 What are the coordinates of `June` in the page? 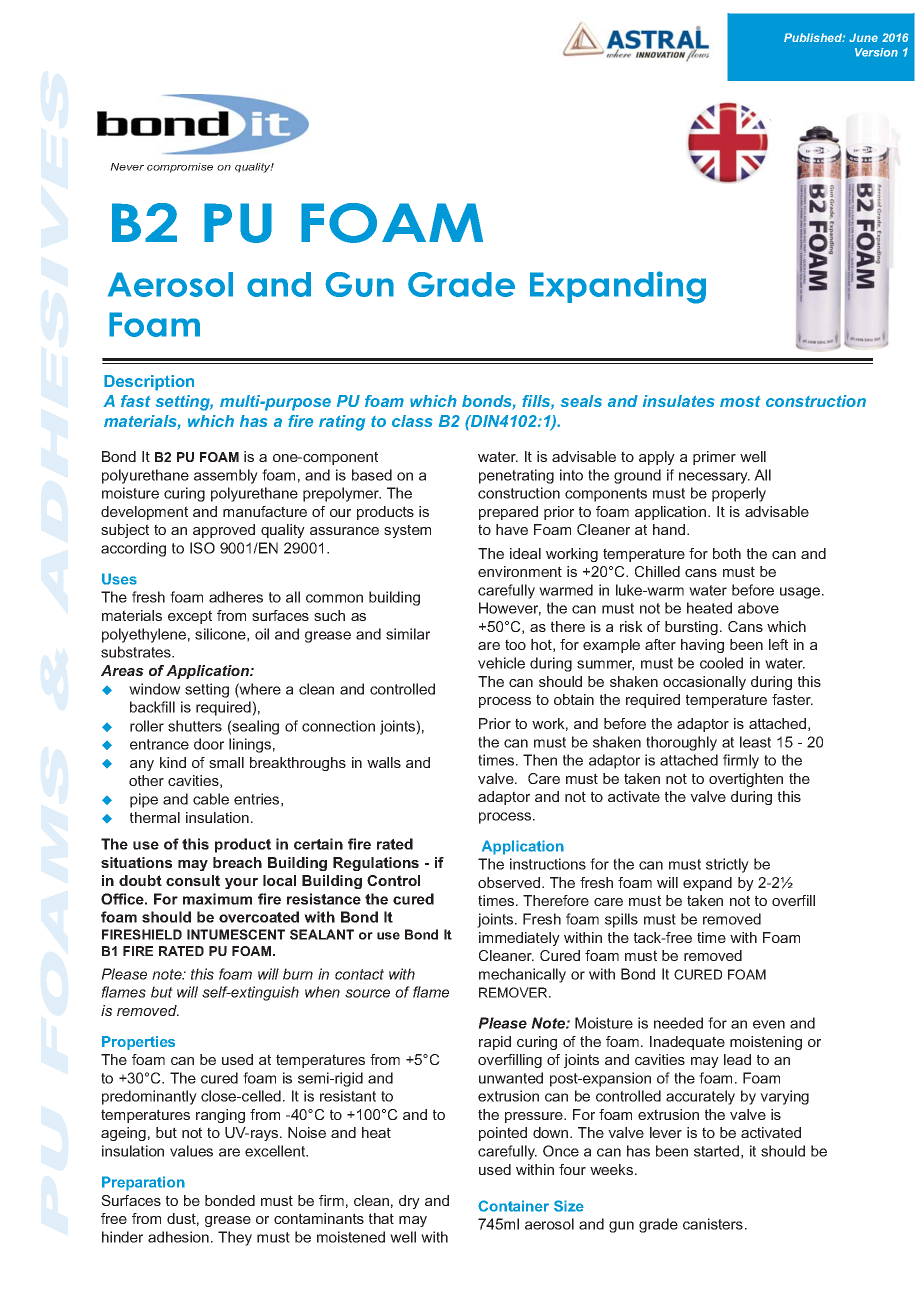 It's located at (863, 37).
